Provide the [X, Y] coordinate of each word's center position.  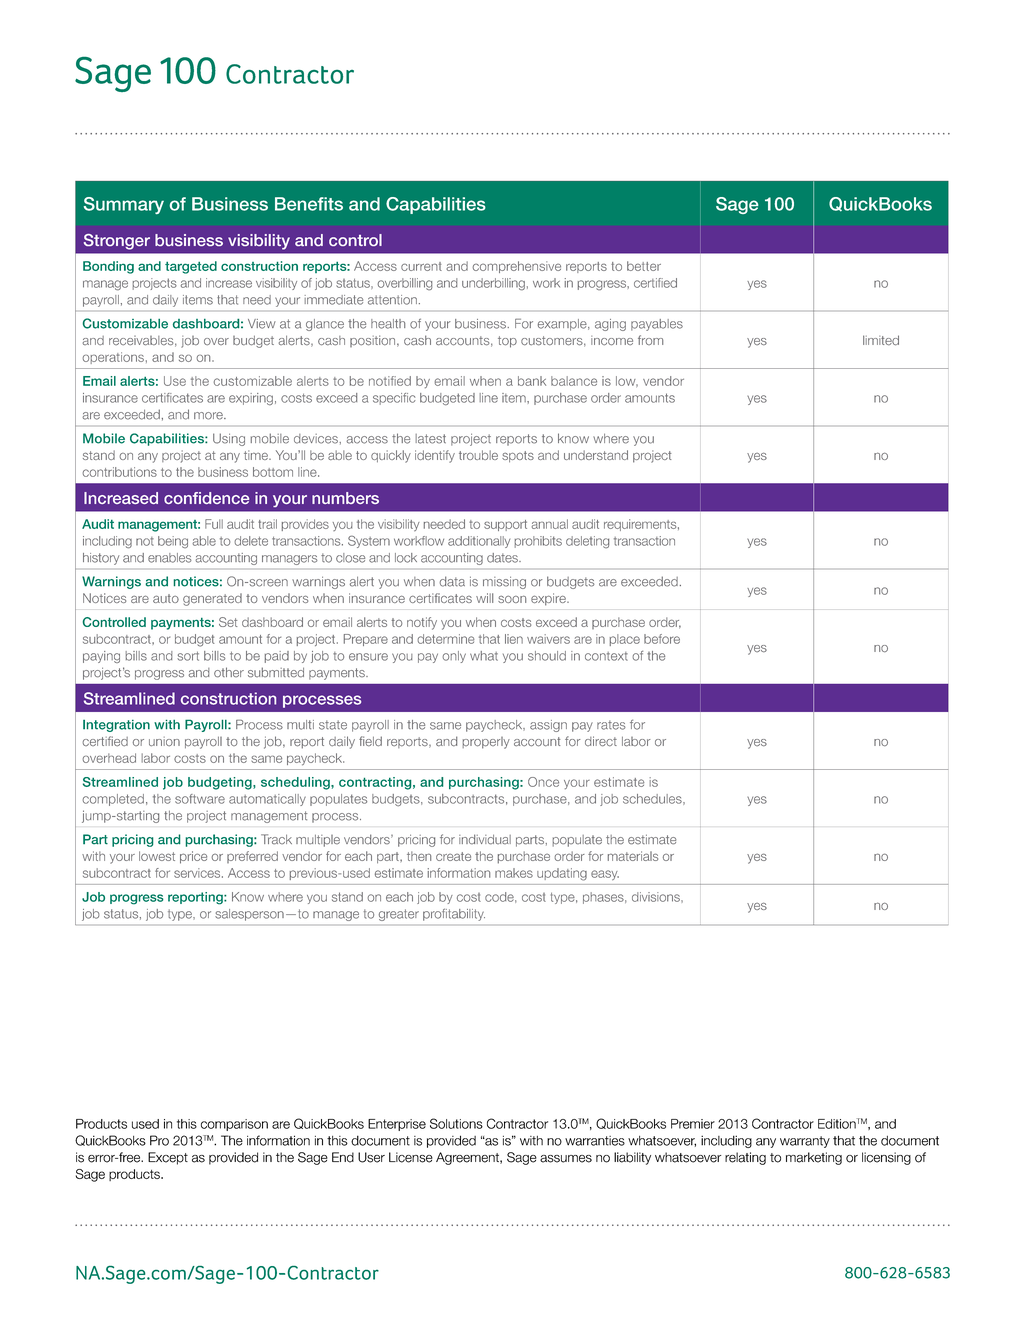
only [454, 657]
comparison [234, 1125]
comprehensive [516, 267]
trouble [478, 455]
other [229, 672]
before [662, 639]
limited [881, 340]
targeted [191, 267]
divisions [657, 897]
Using [229, 439]
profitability [454, 914]
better [644, 266]
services [198, 873]
